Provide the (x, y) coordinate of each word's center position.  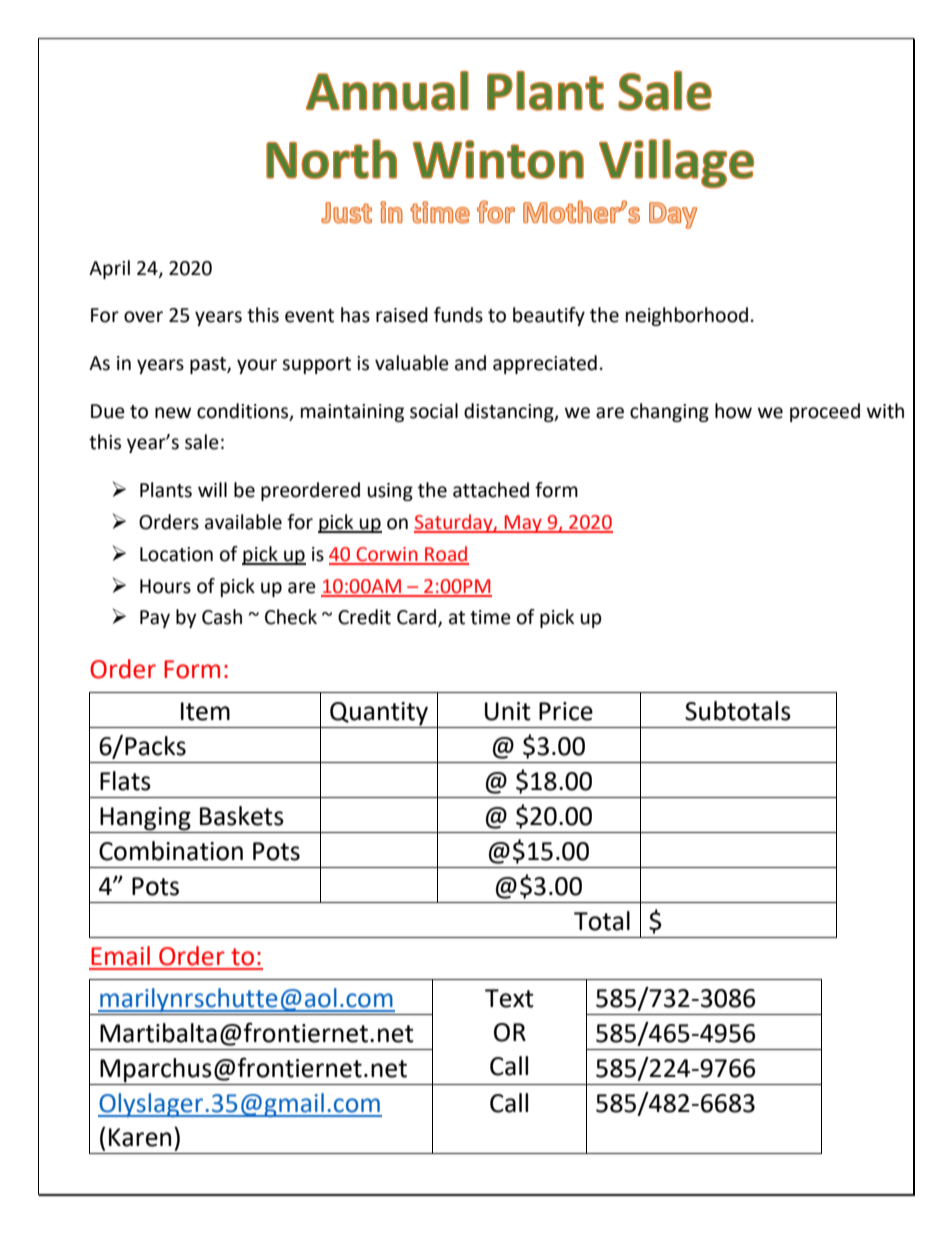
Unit (508, 711)
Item (205, 711)
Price (566, 711)
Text (509, 998)
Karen (140, 1137)
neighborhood (687, 316)
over (143, 317)
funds (458, 315)
